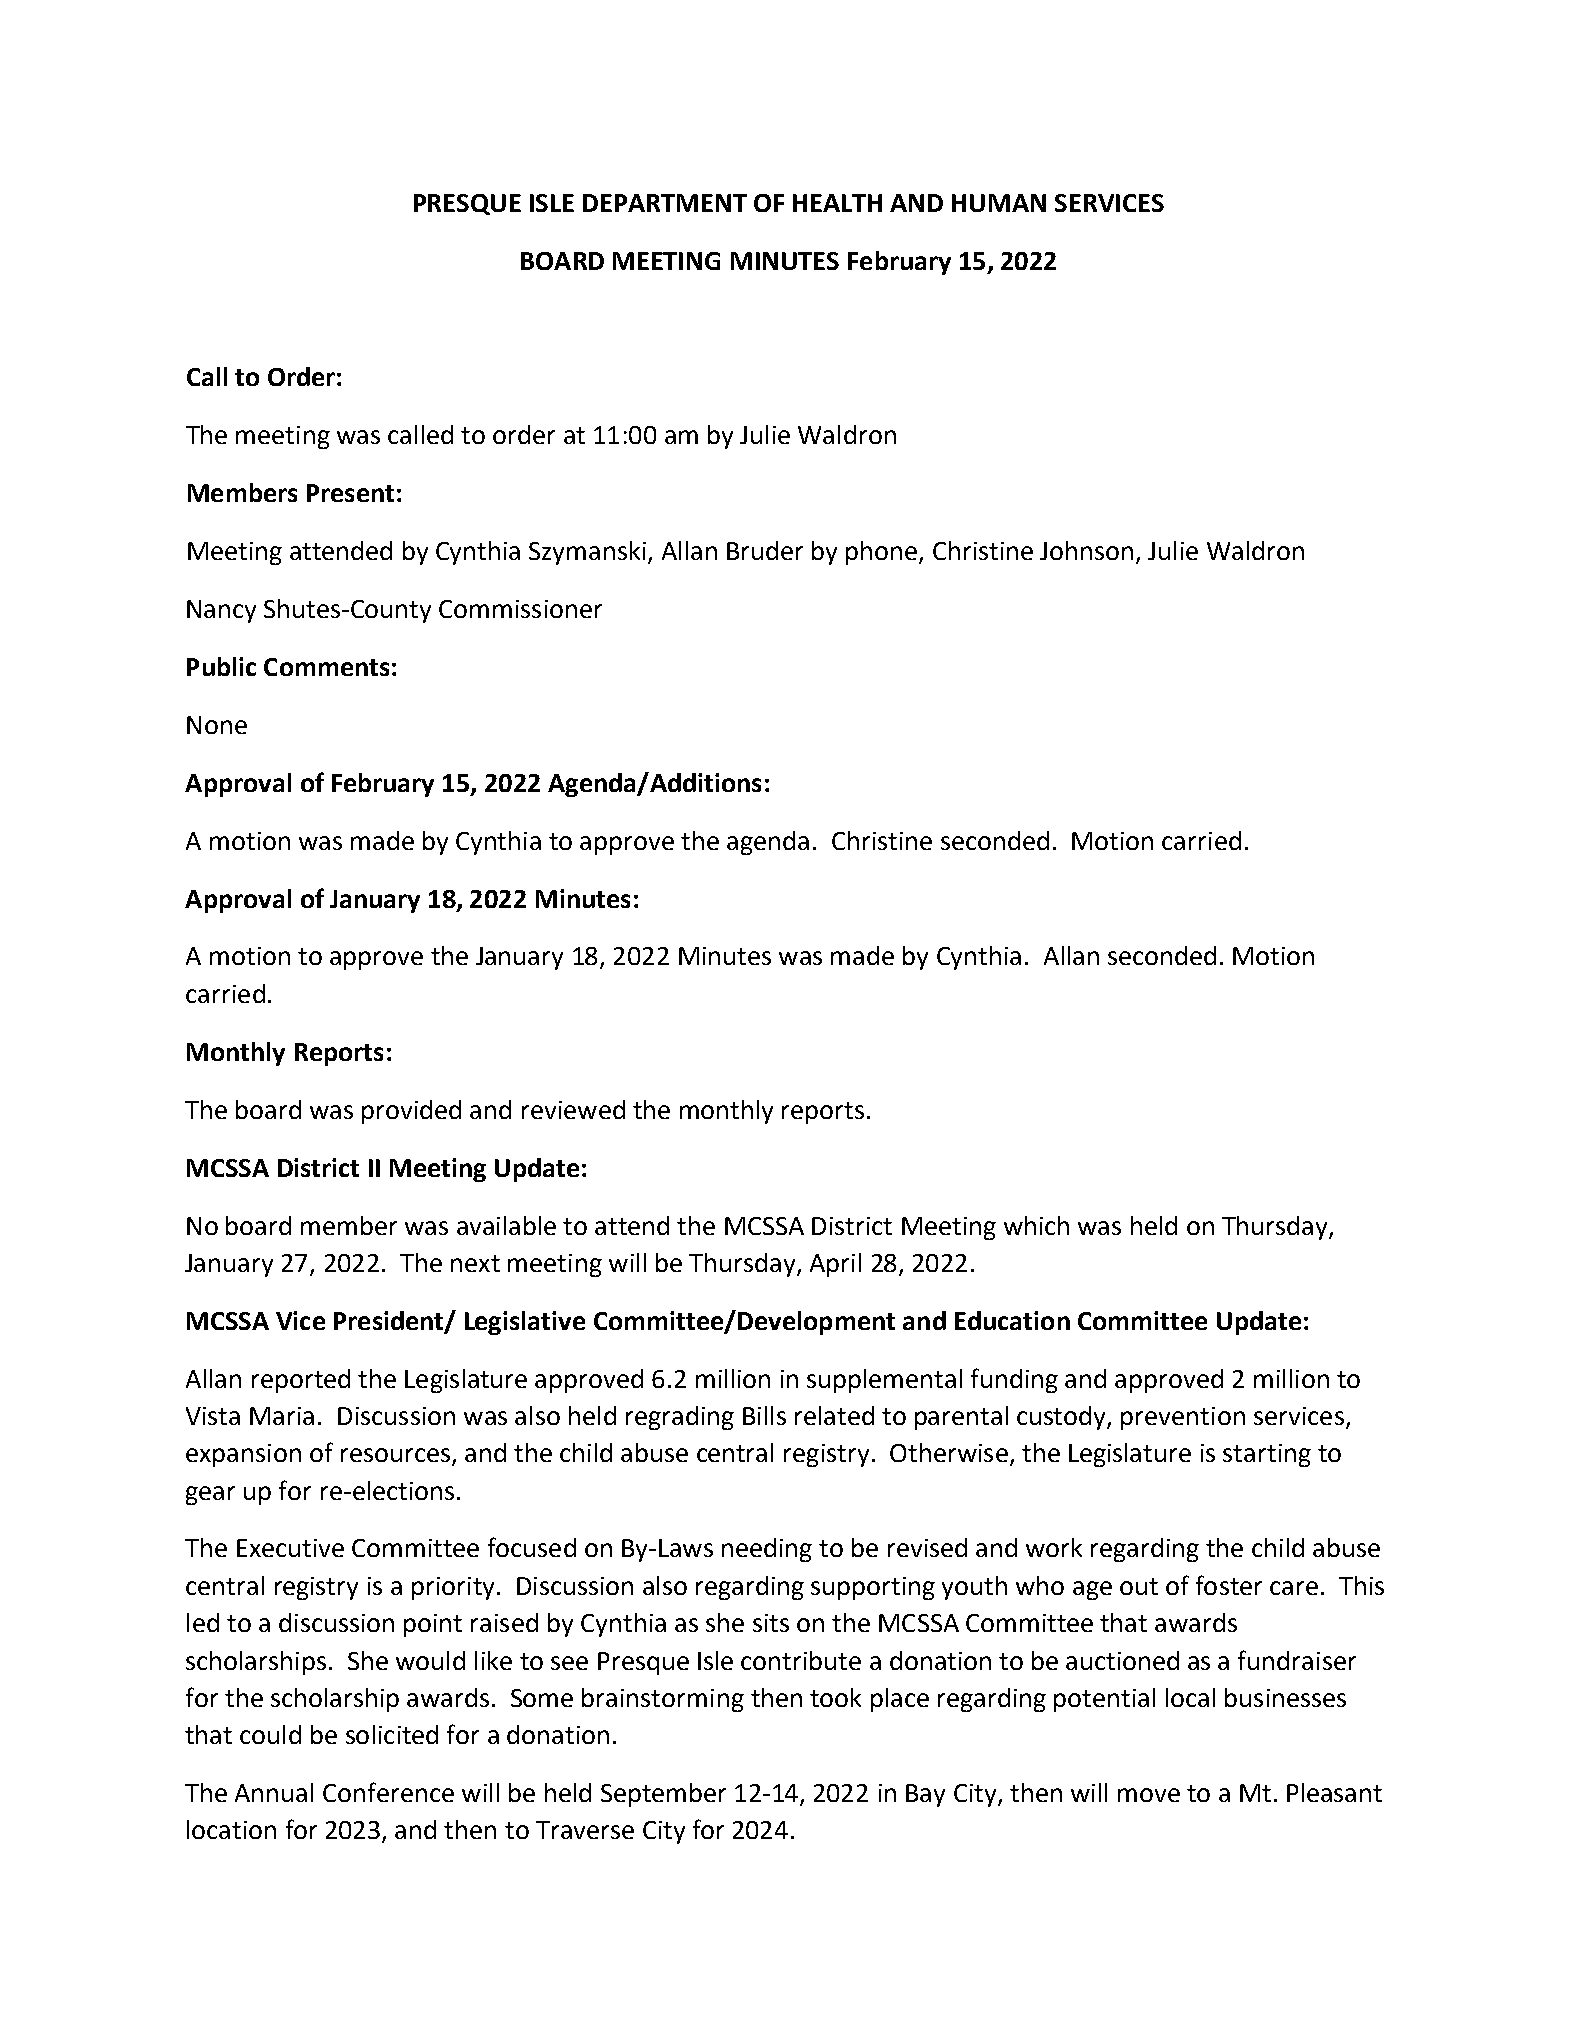 This image has width=1577, height=2040. Describe the element at coordinates (764, 1415) in the image. I see `Bills` at that location.
